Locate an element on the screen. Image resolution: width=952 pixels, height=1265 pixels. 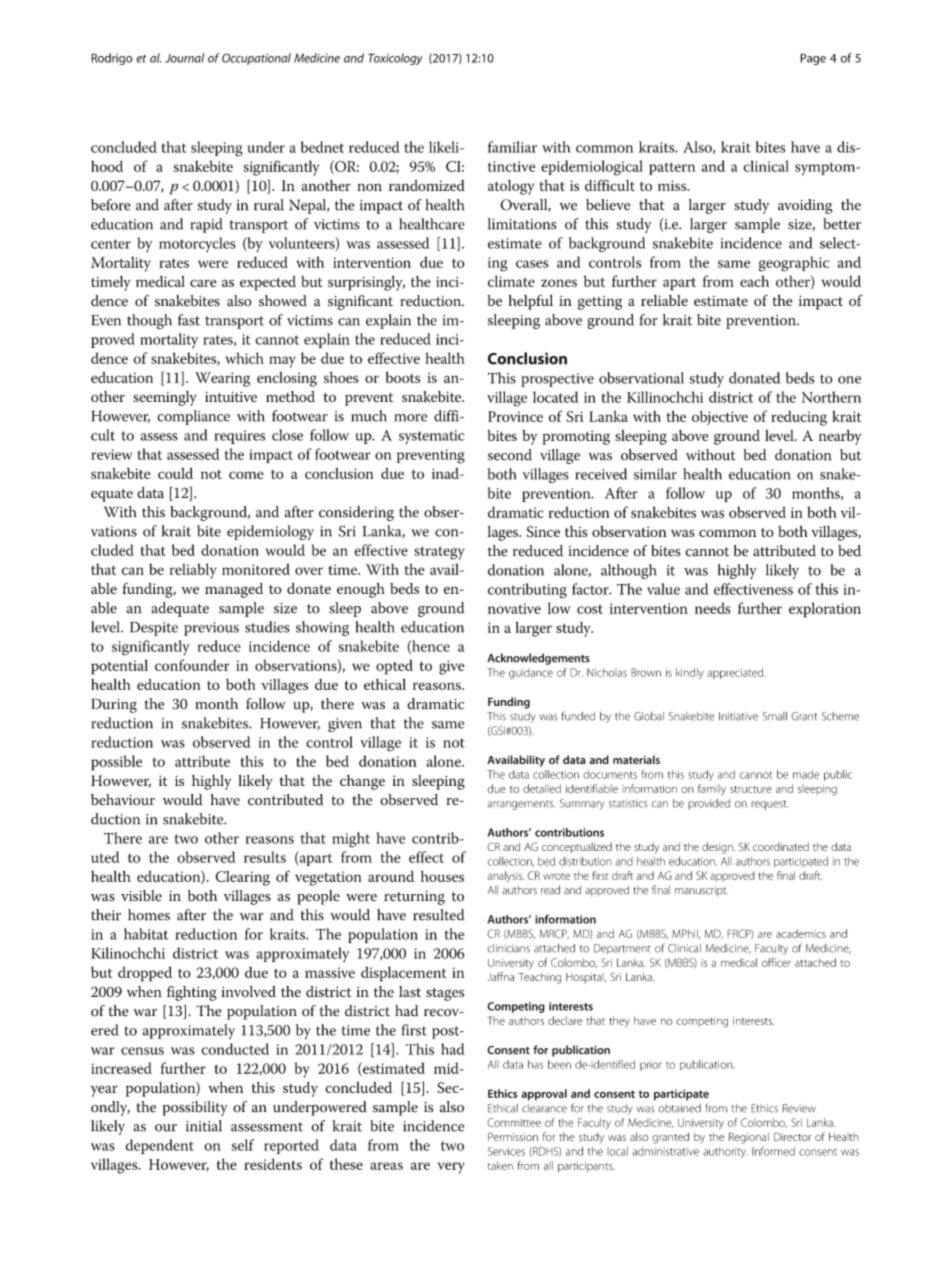
familiar is located at coordinates (512, 147).
